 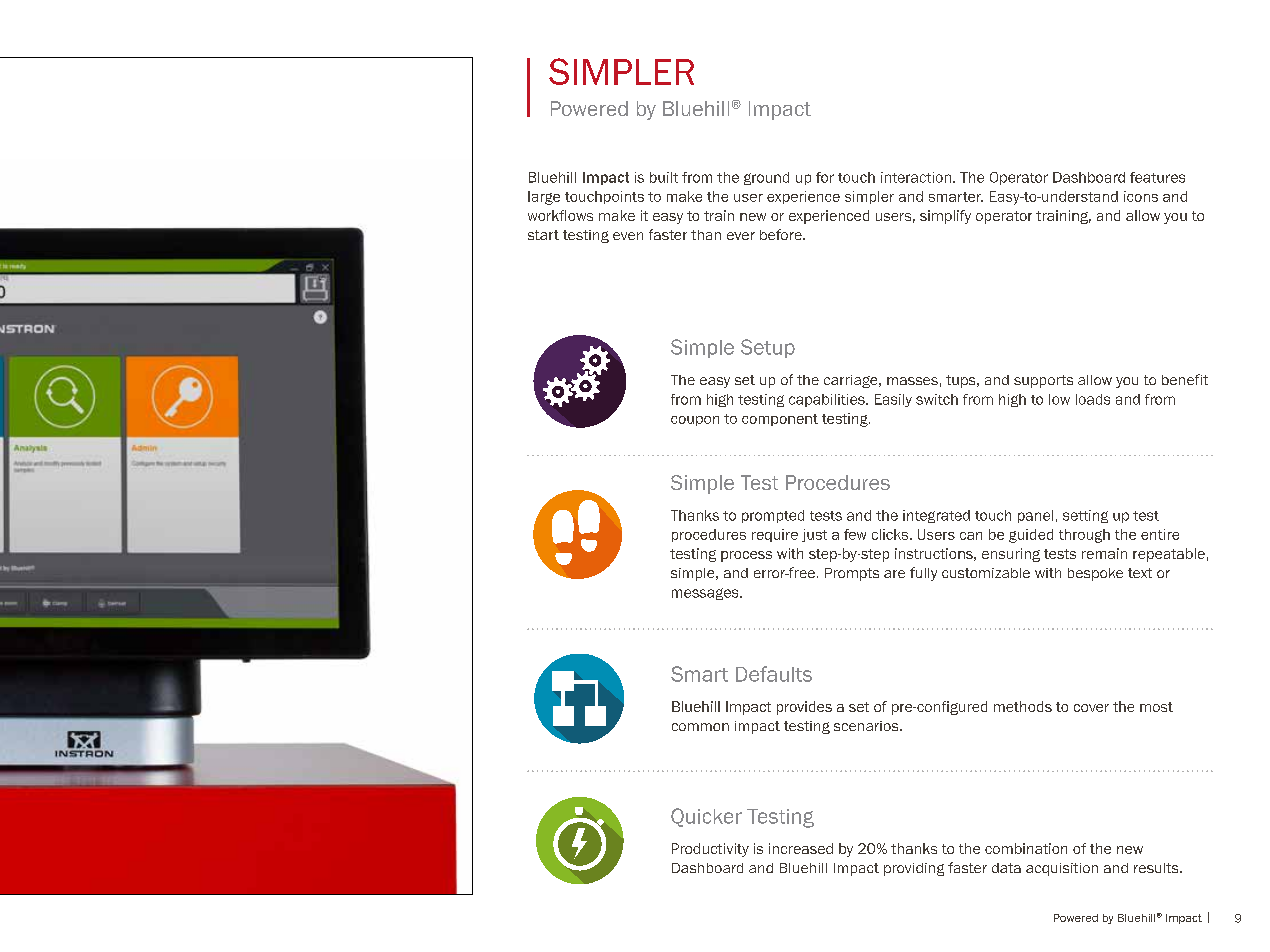 What do you see at coordinates (855, 534) in the page?
I see `few` at bounding box center [855, 534].
